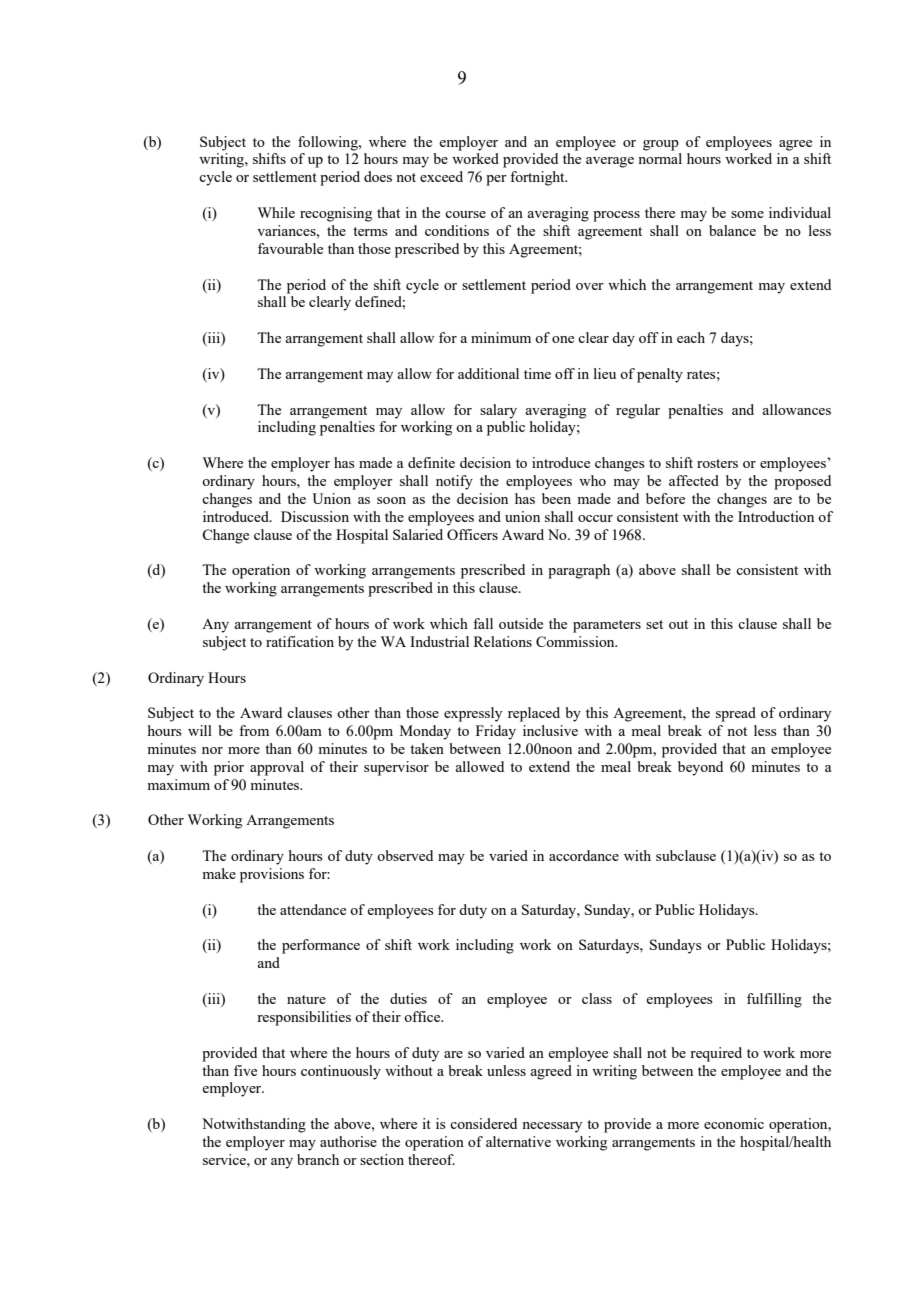 Image resolution: width=924 pixels, height=1308 pixels. What do you see at coordinates (736, 714) in the document?
I see `spread` at bounding box center [736, 714].
